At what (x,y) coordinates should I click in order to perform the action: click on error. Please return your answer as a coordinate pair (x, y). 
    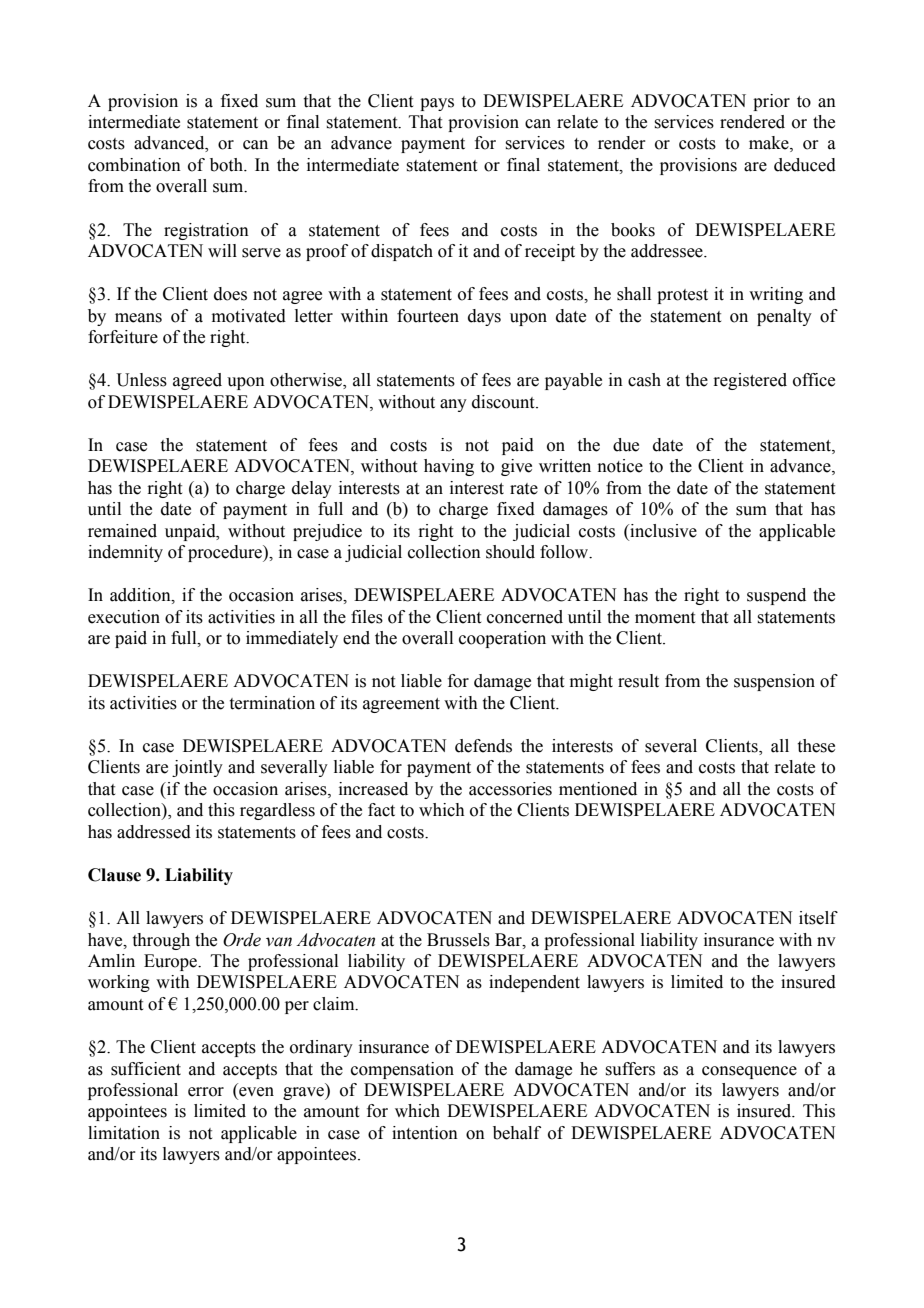
    Looking at the image, I should click on (206, 1092).
